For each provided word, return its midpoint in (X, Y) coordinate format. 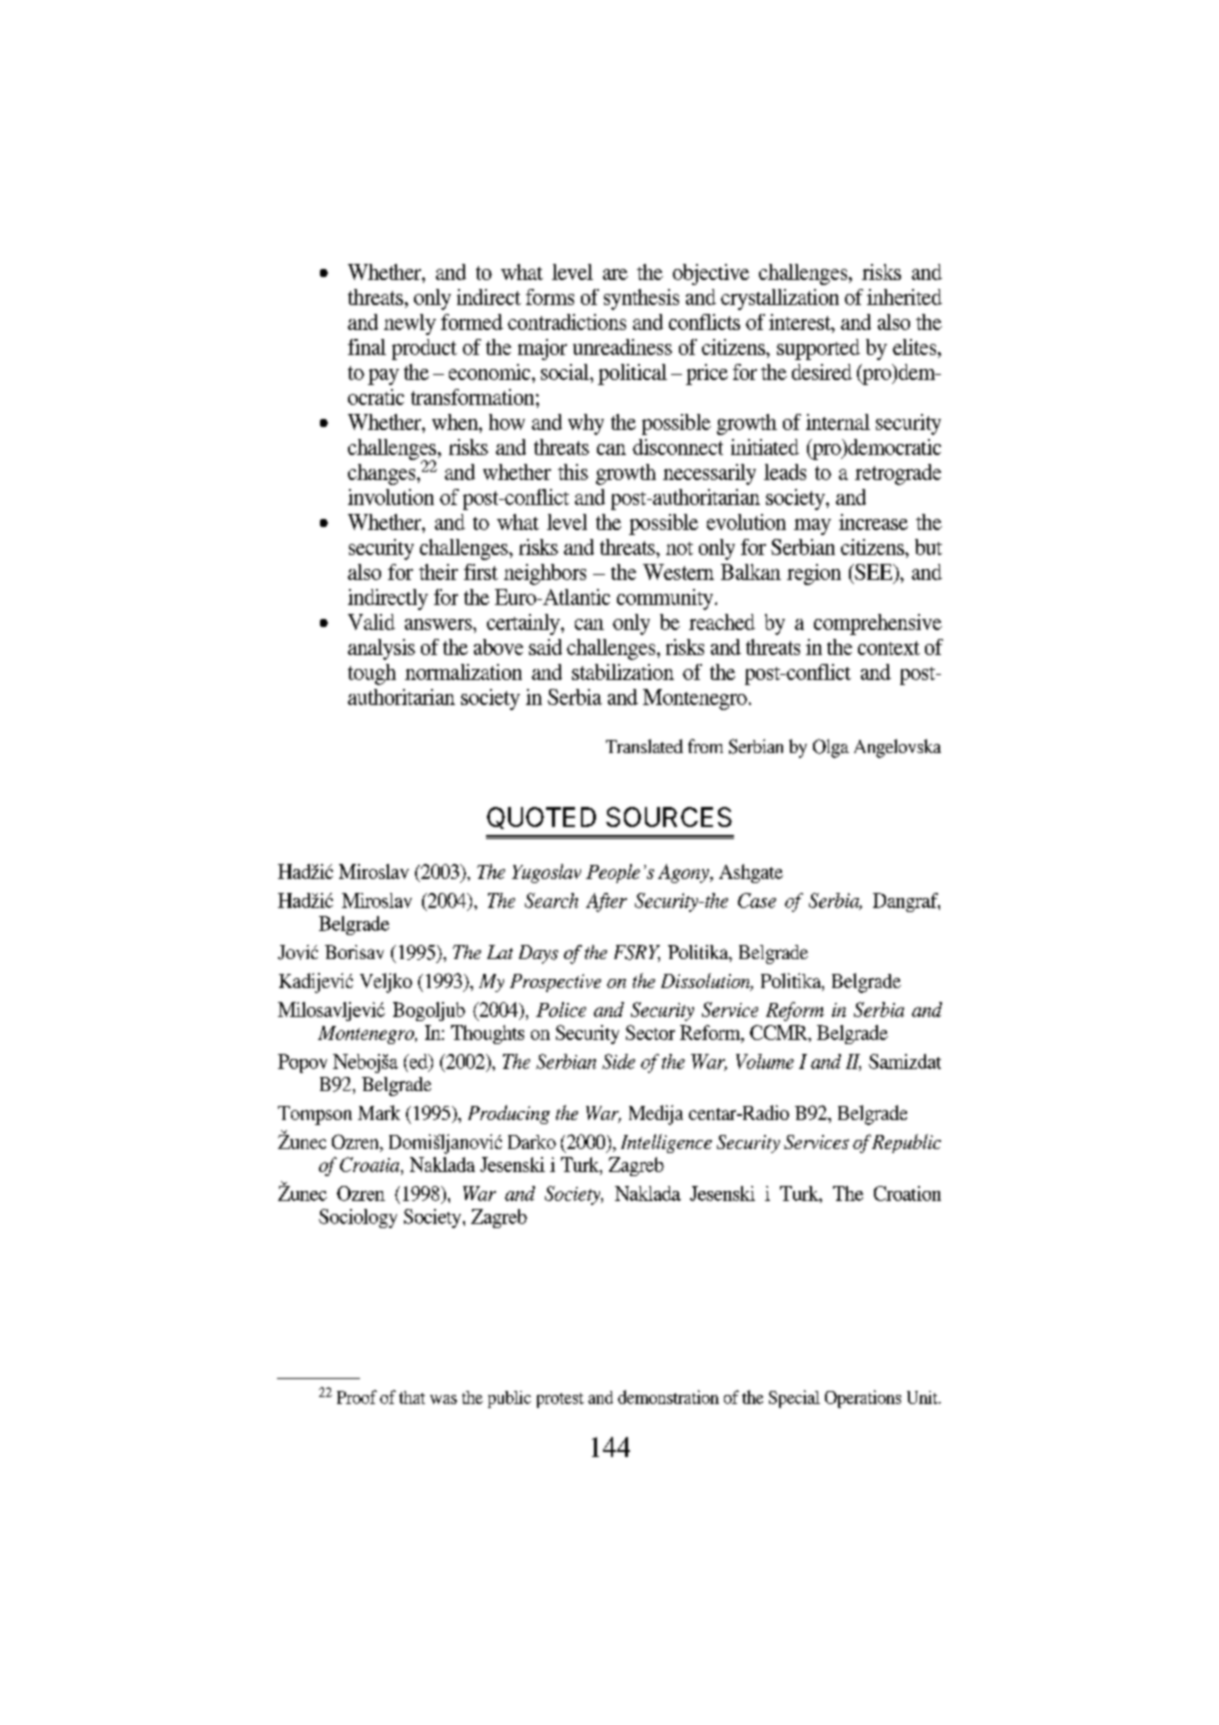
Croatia (371, 1166)
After (606, 902)
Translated (644, 746)
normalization (463, 672)
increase (873, 522)
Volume (765, 1061)
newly (410, 324)
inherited (904, 297)
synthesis (641, 299)
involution (391, 497)
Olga (831, 748)
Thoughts (487, 1034)
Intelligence (666, 1143)
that (412, 1397)
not (679, 548)
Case (757, 900)
